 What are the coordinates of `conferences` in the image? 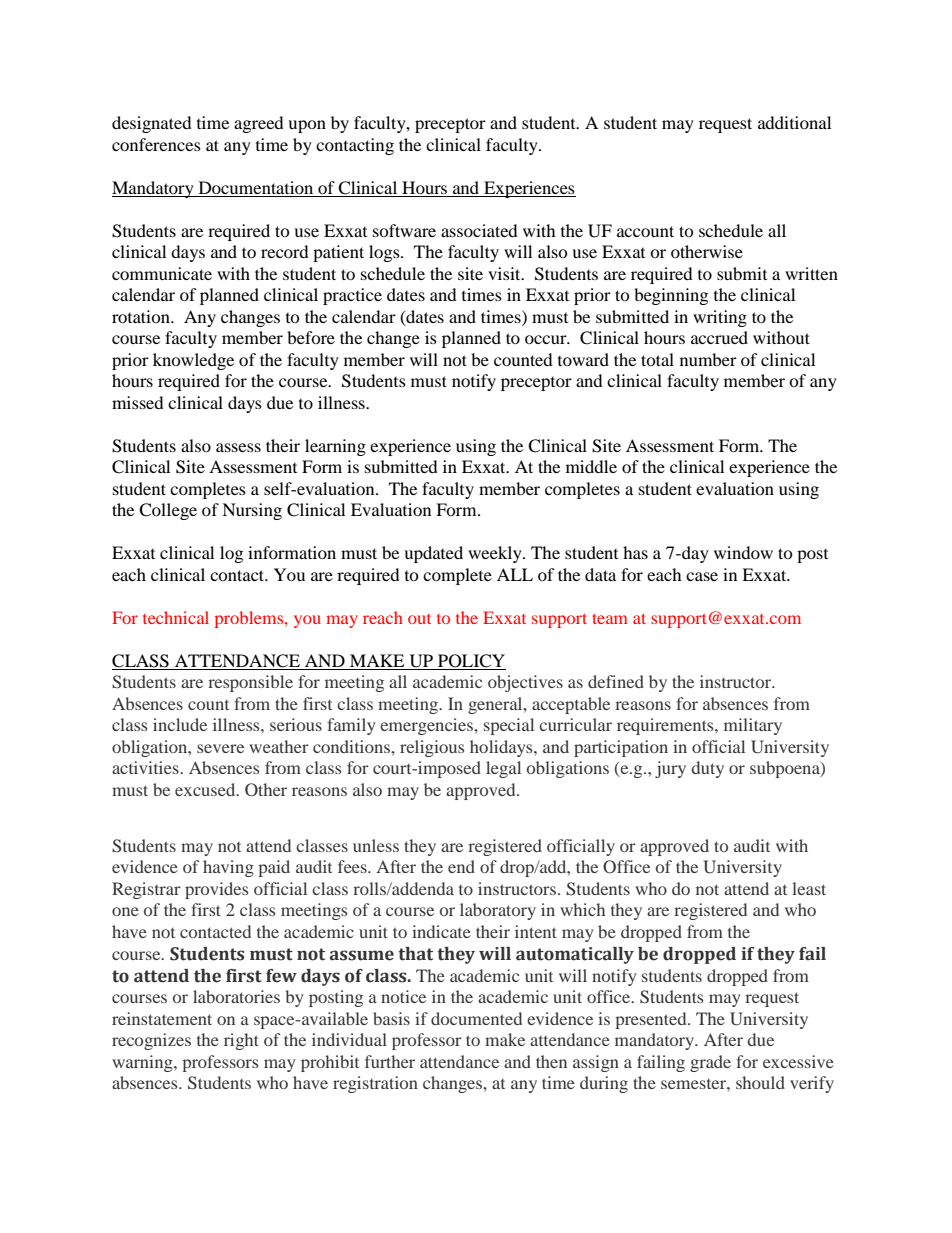 It's located at (156, 144).
